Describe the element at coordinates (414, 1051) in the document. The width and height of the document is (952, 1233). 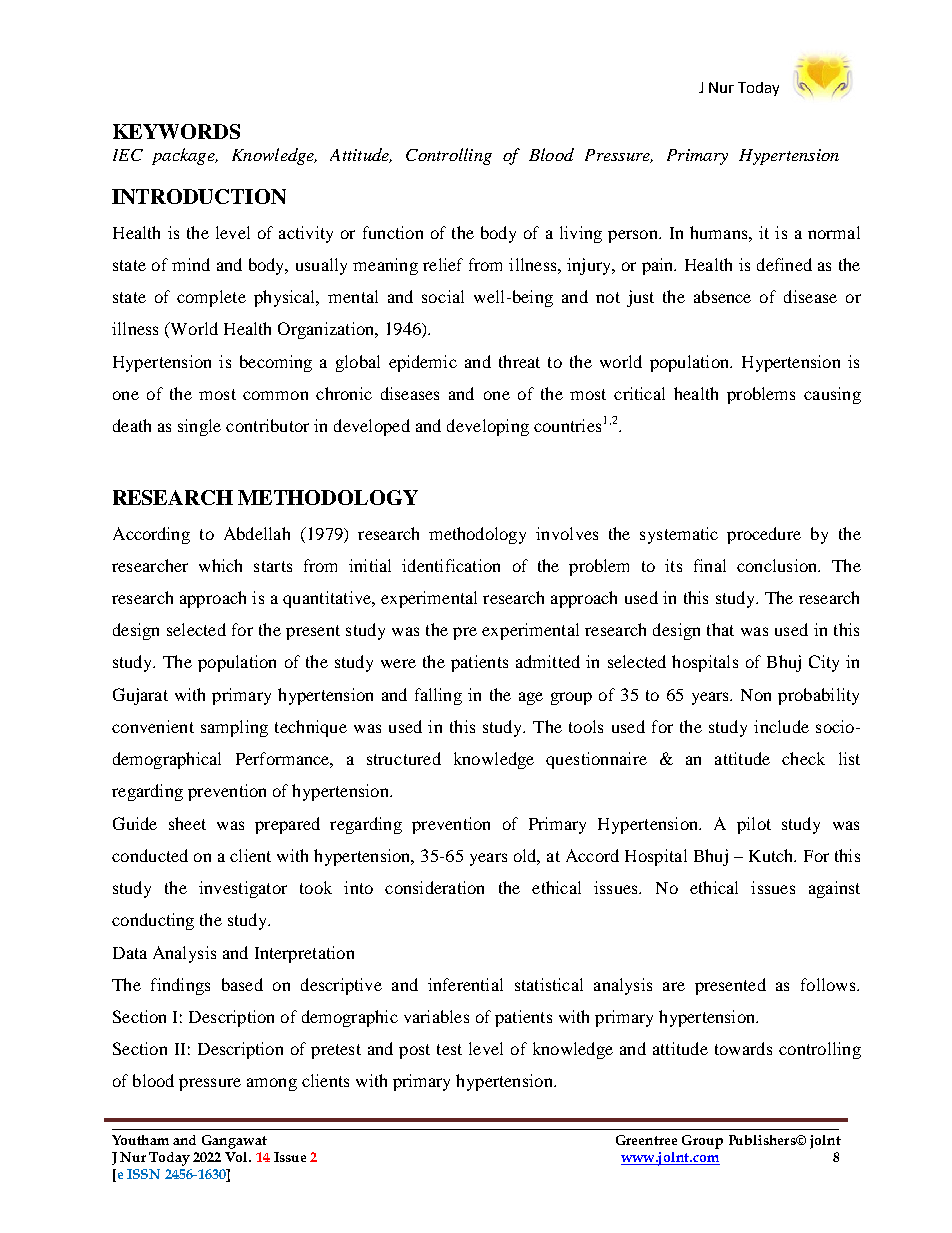
I see `post` at that location.
